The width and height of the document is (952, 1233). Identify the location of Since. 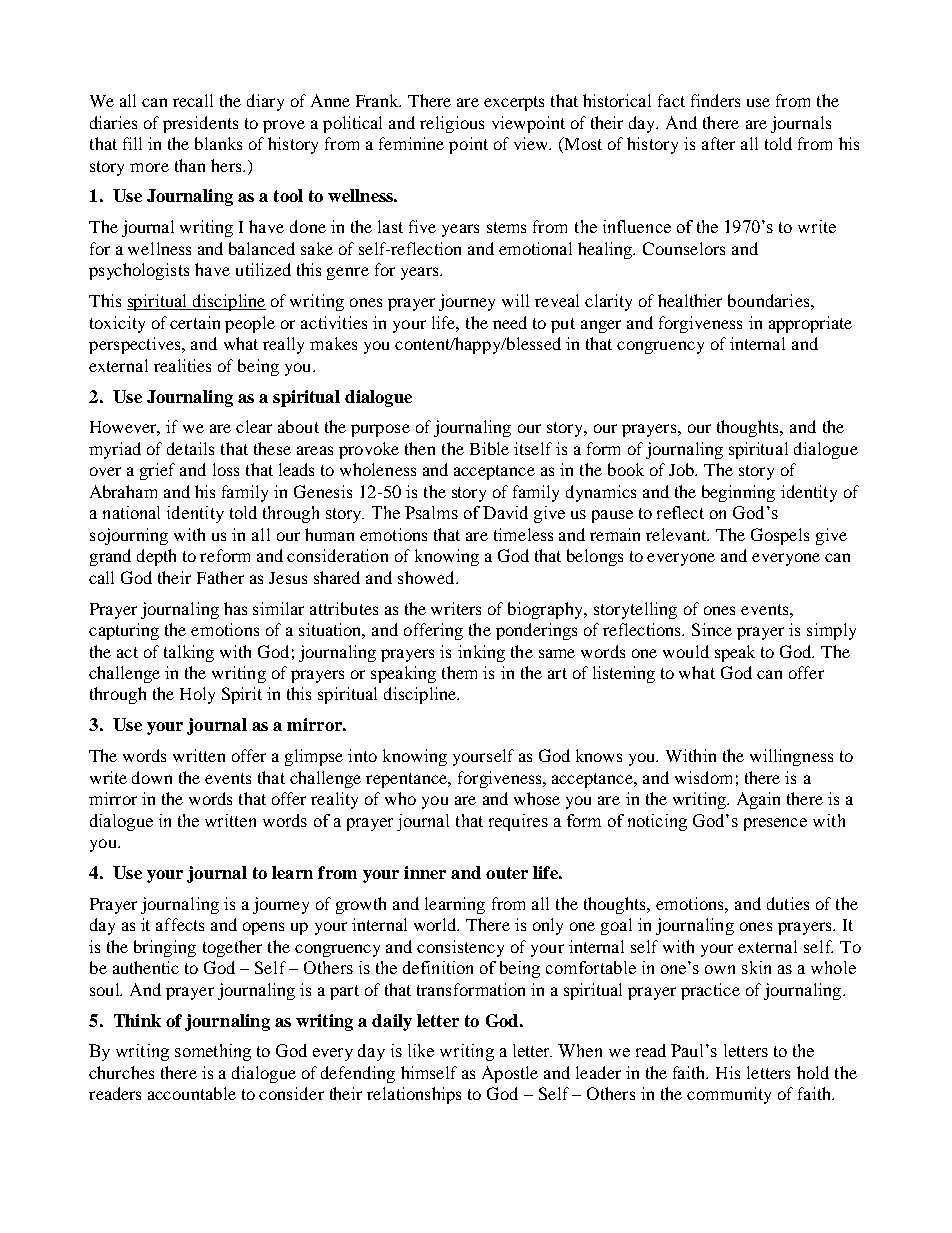
(712, 629).
